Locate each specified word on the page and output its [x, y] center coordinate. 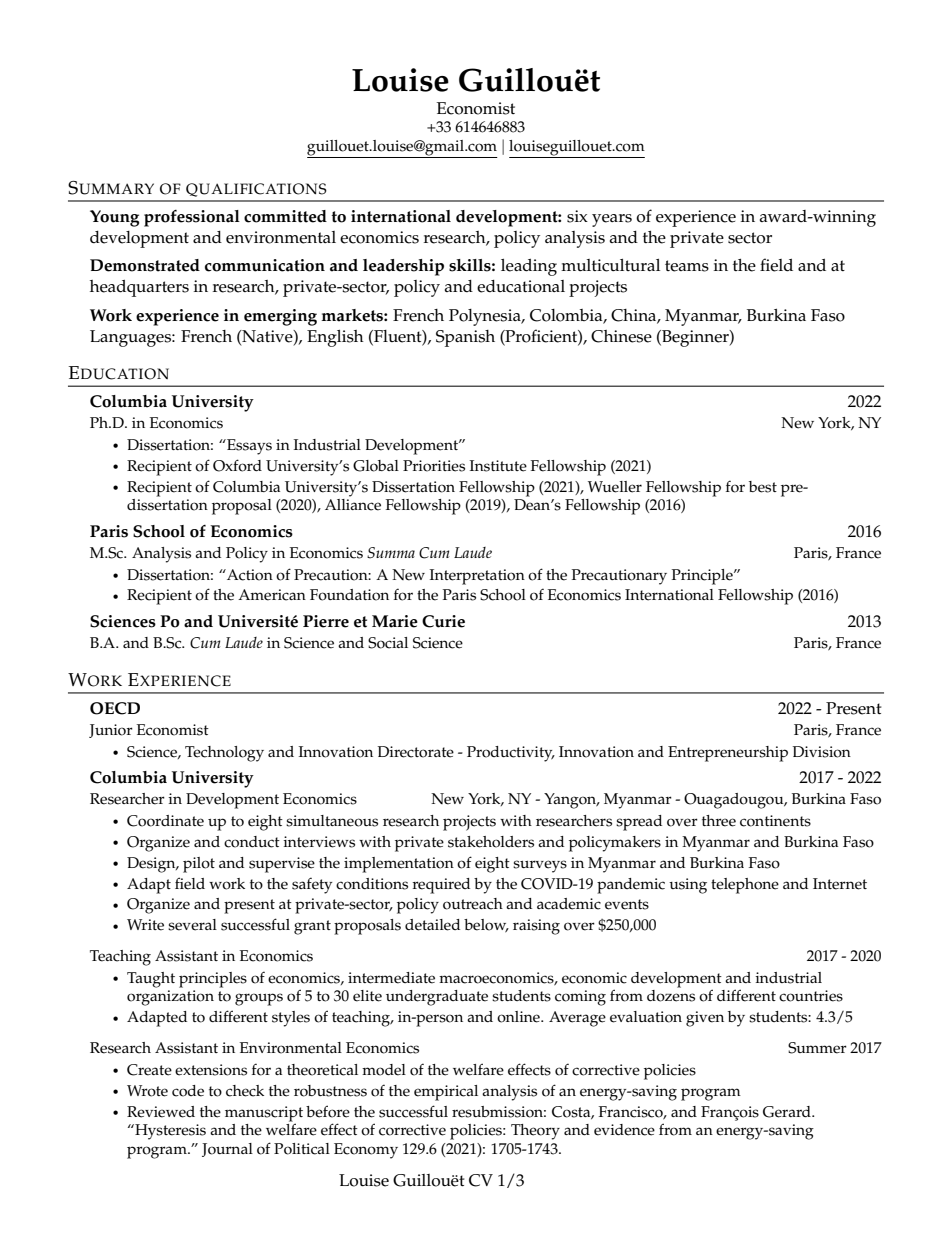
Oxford [237, 465]
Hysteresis [169, 1132]
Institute [498, 466]
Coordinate [165, 821]
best [763, 487]
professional [192, 218]
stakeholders [491, 842]
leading [529, 267]
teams [687, 266]
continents [775, 821]
